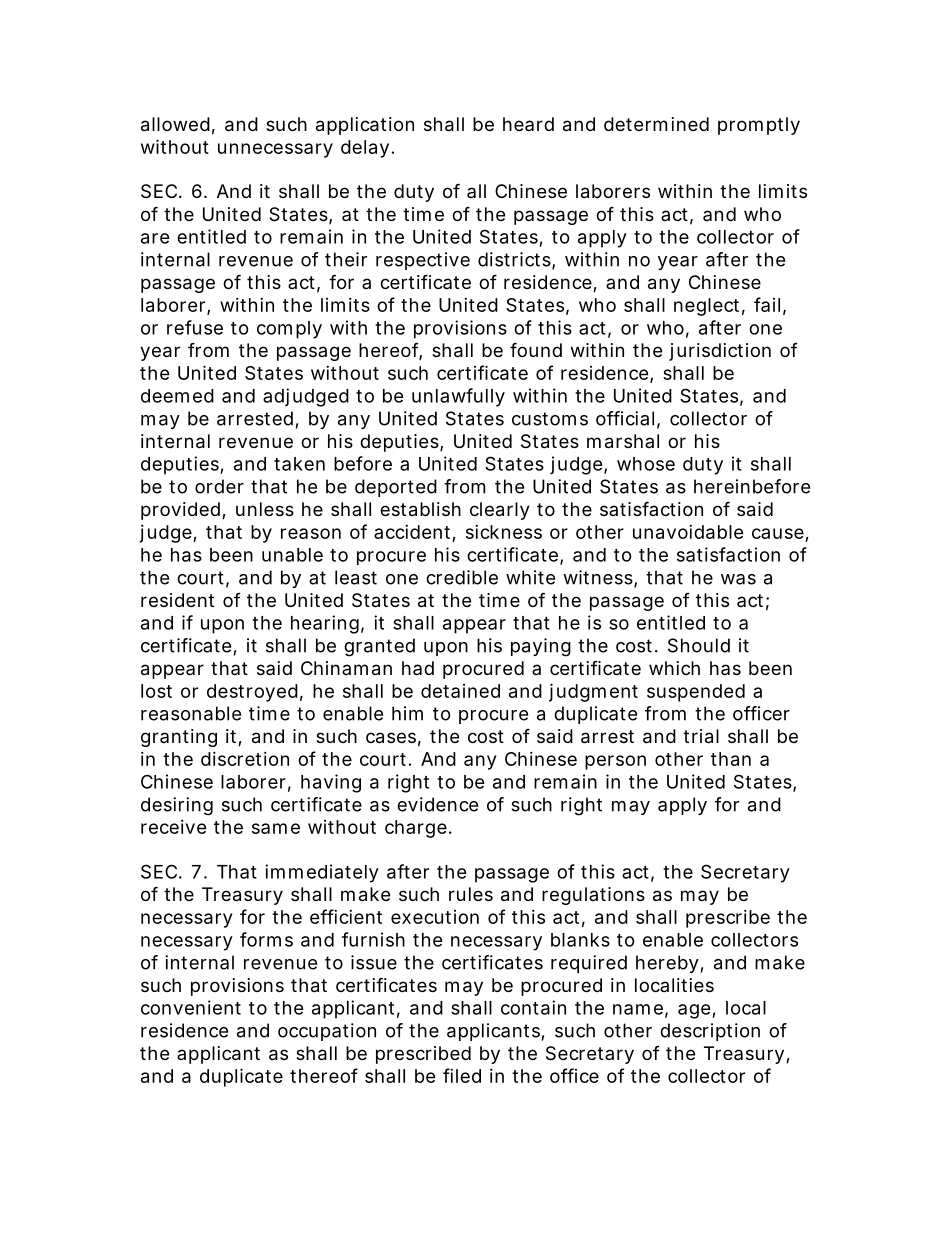 Image resolution: width=952 pixels, height=1233 pixels. I want to click on resident, so click(177, 600).
